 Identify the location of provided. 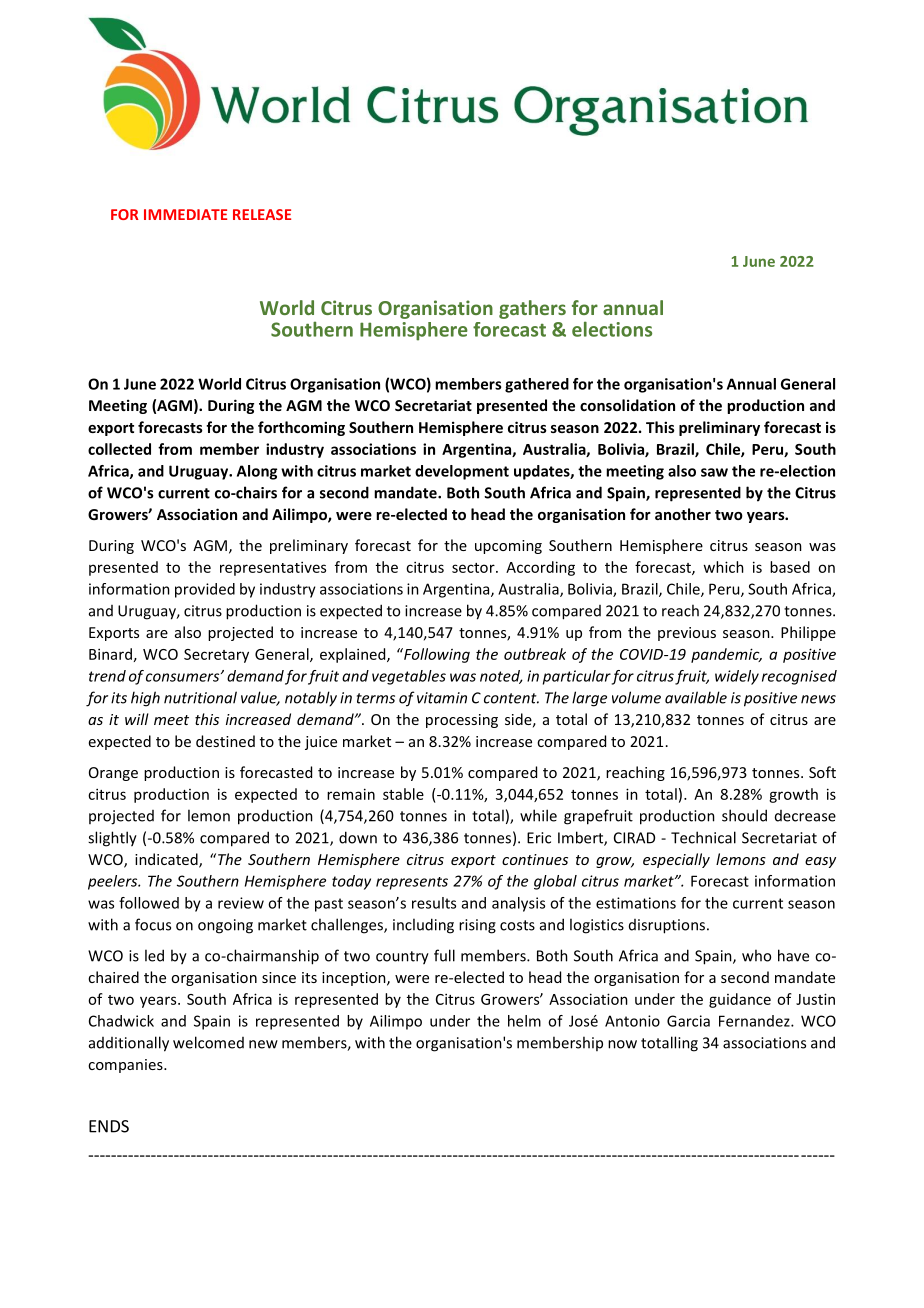
(205, 590).
